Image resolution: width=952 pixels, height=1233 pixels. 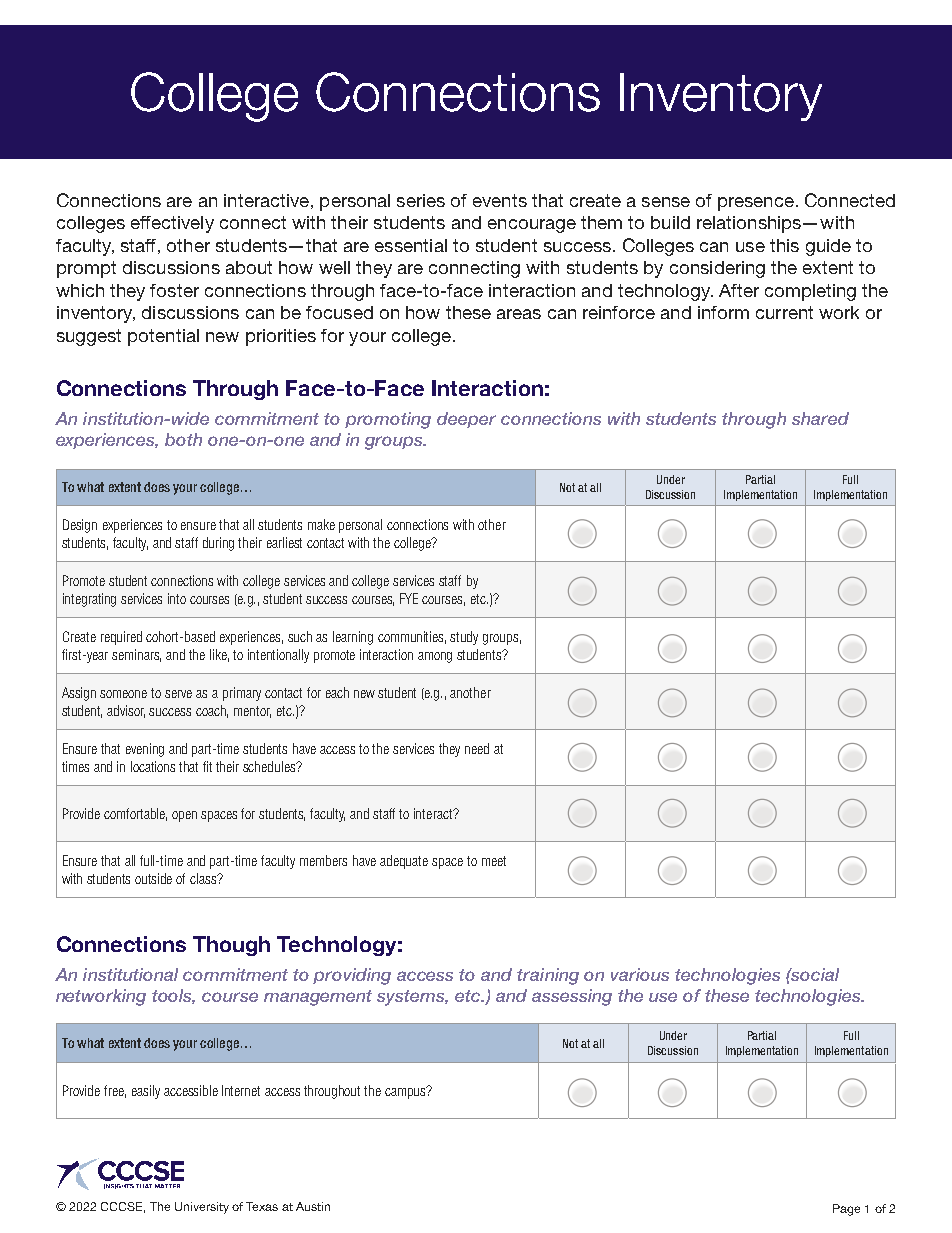 I want to click on essential, so click(x=411, y=245).
